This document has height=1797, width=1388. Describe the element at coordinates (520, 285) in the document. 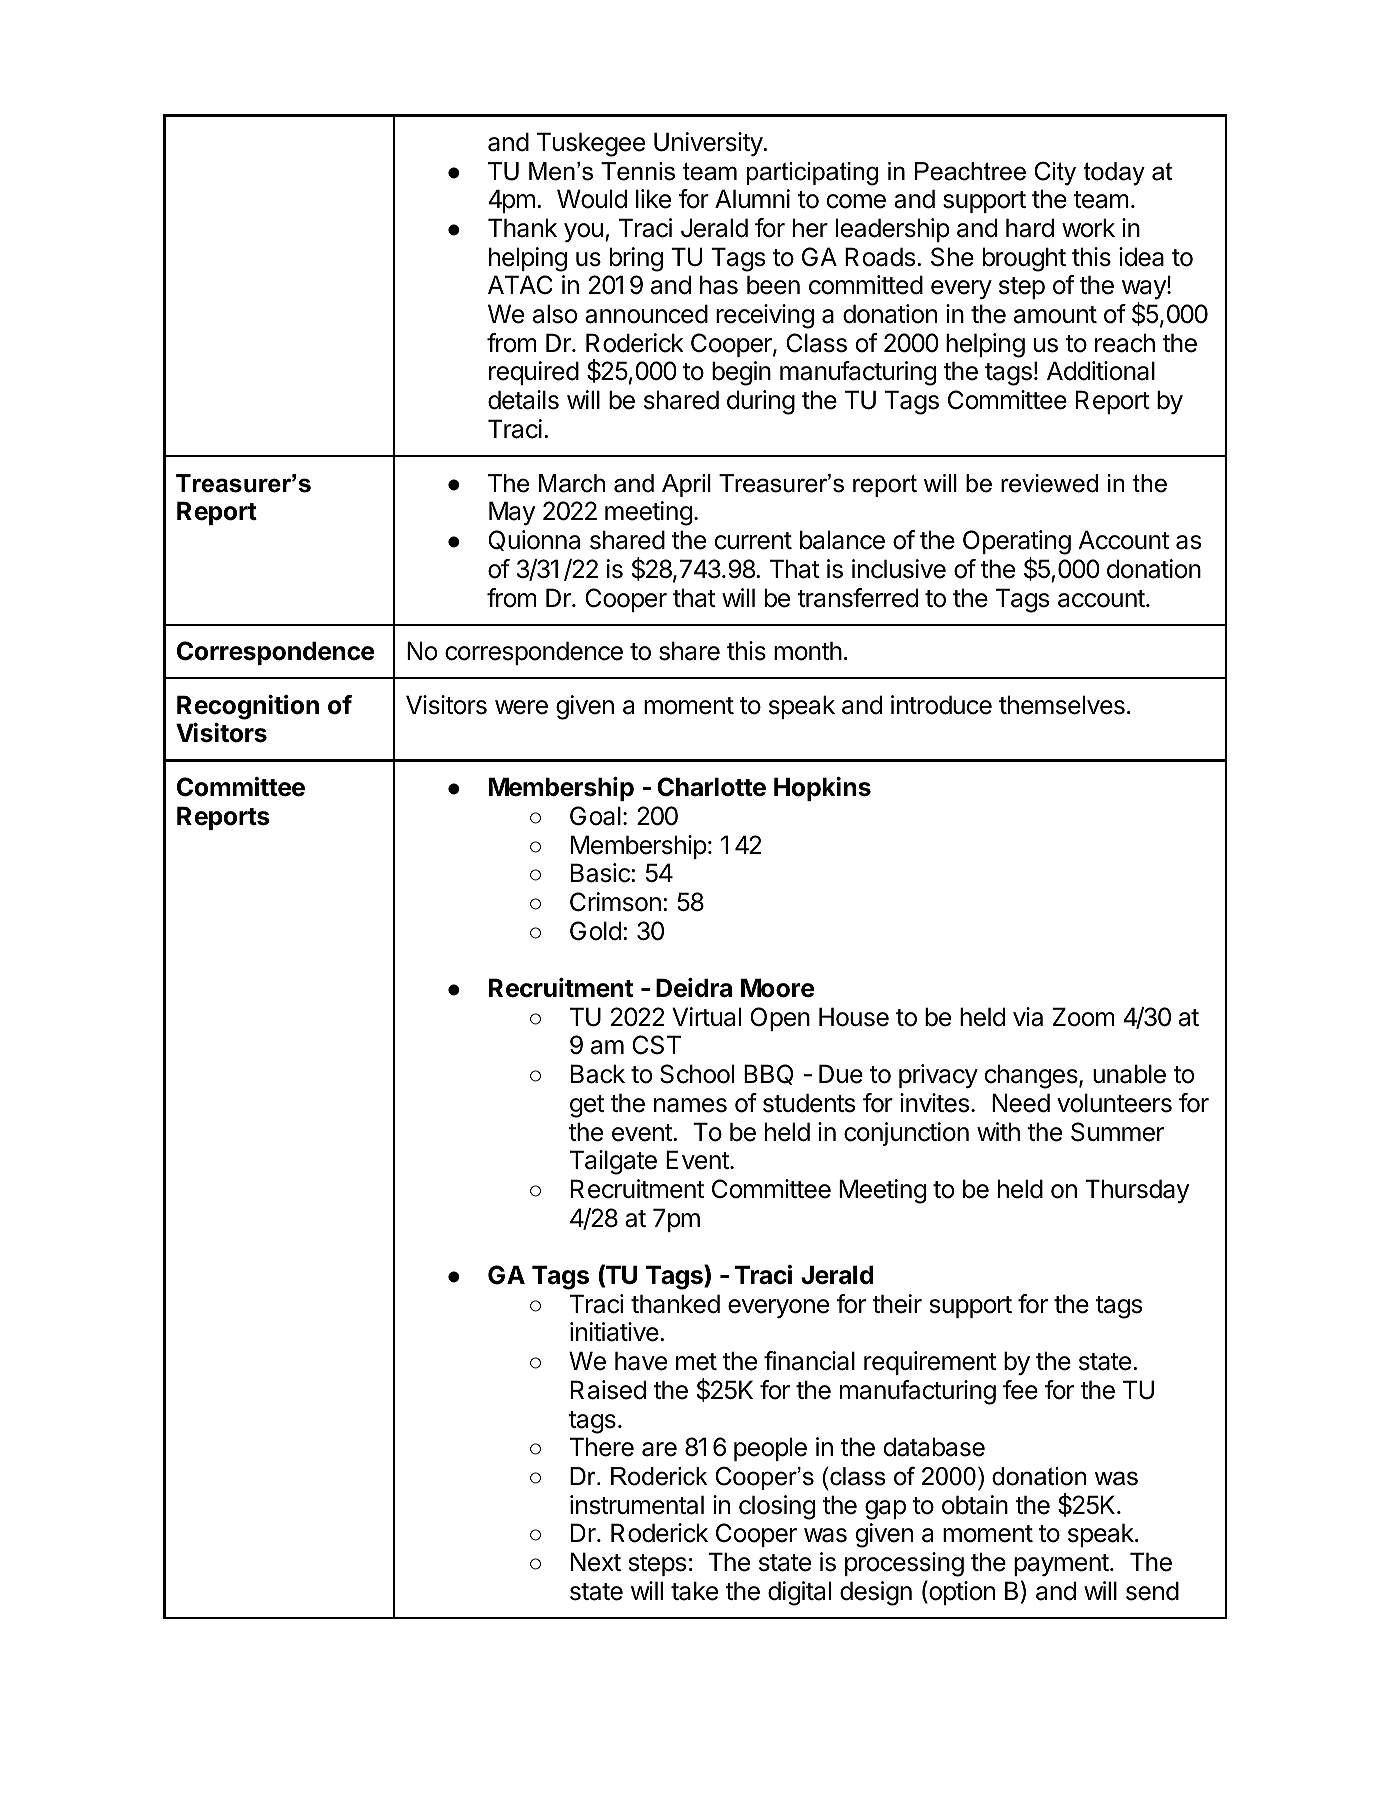

I see `ATAC` at that location.
